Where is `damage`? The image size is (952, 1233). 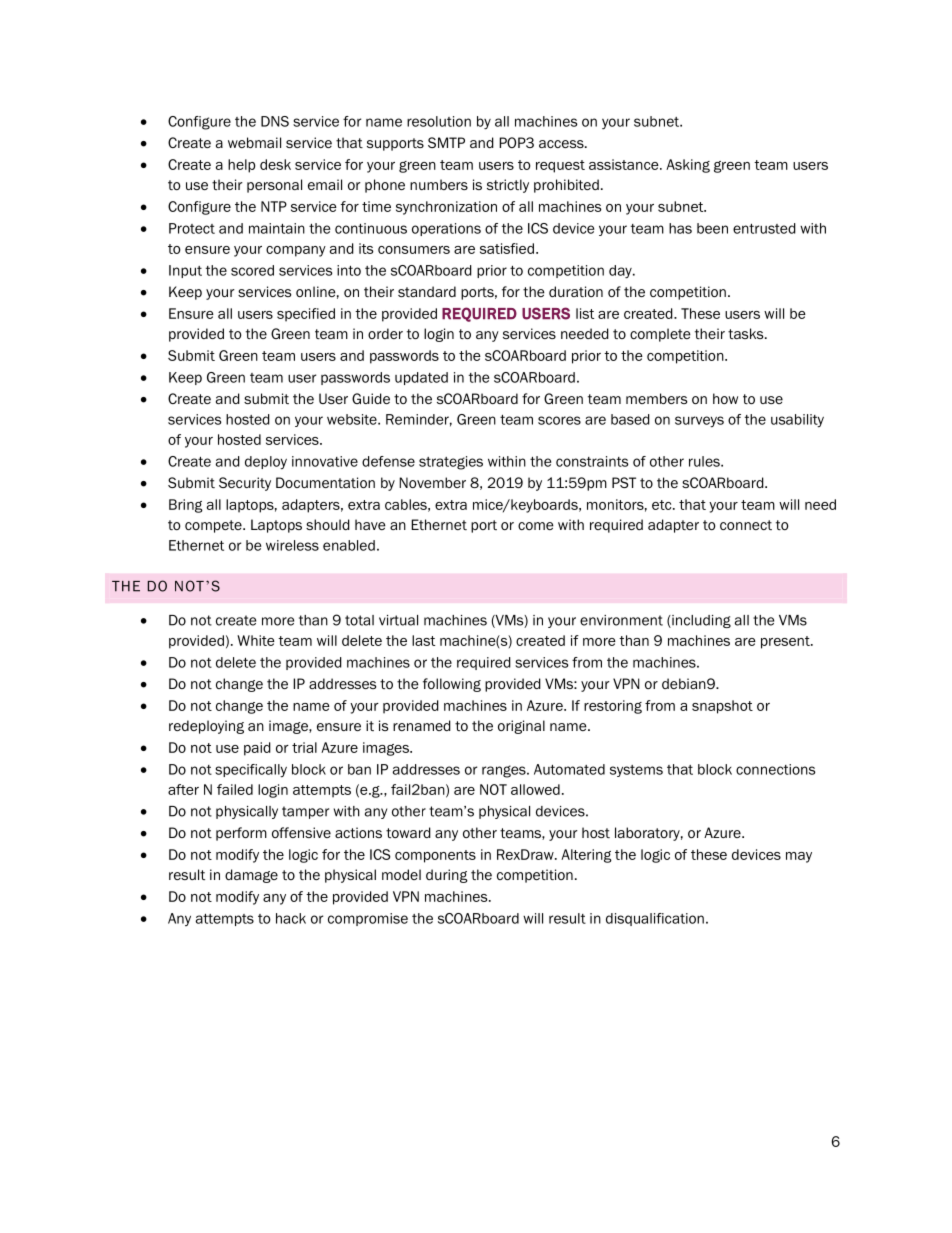 damage is located at coordinates (251, 876).
